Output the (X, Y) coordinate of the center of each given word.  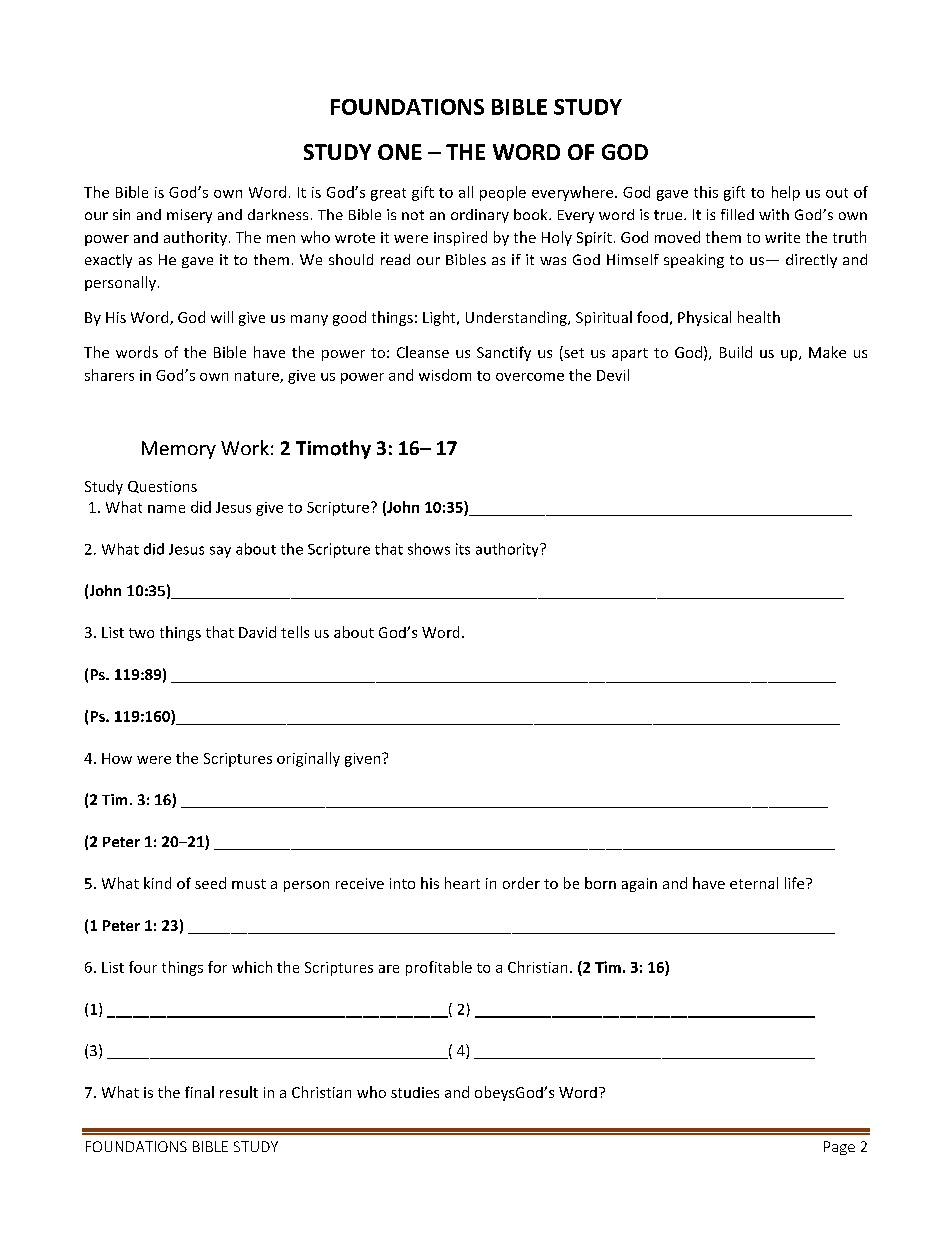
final (199, 1092)
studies (415, 1092)
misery (189, 216)
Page (839, 1148)
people (503, 193)
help (786, 193)
